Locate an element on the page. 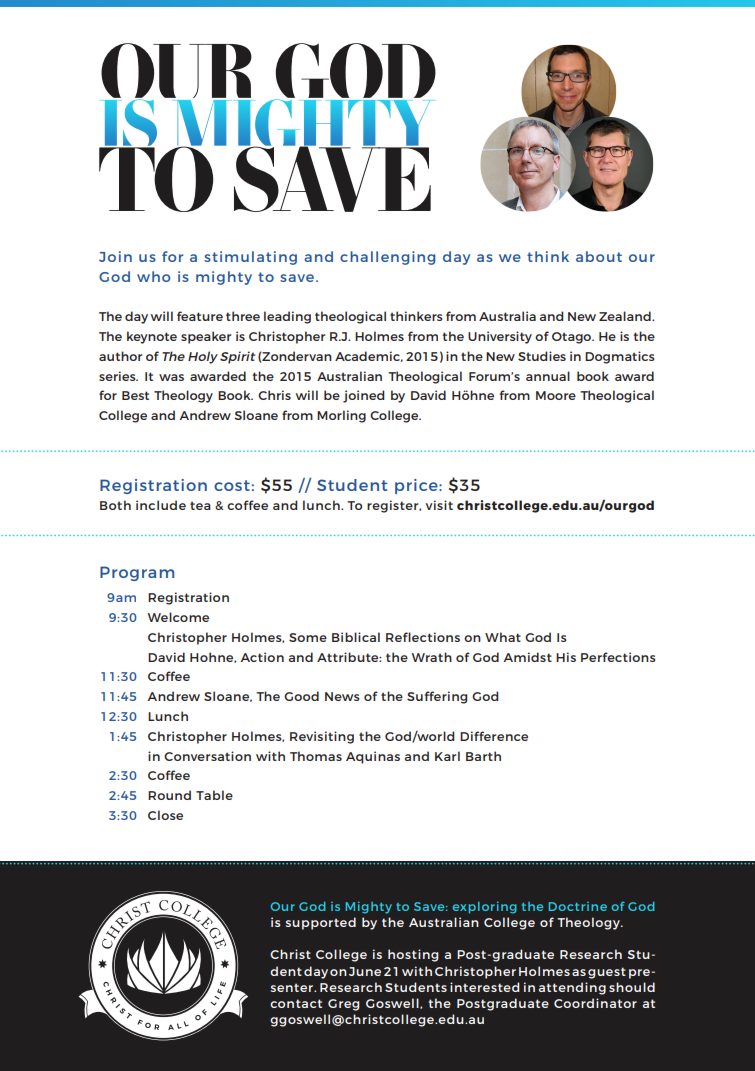 This image has width=755, height=1071. His is located at coordinates (566, 657).
